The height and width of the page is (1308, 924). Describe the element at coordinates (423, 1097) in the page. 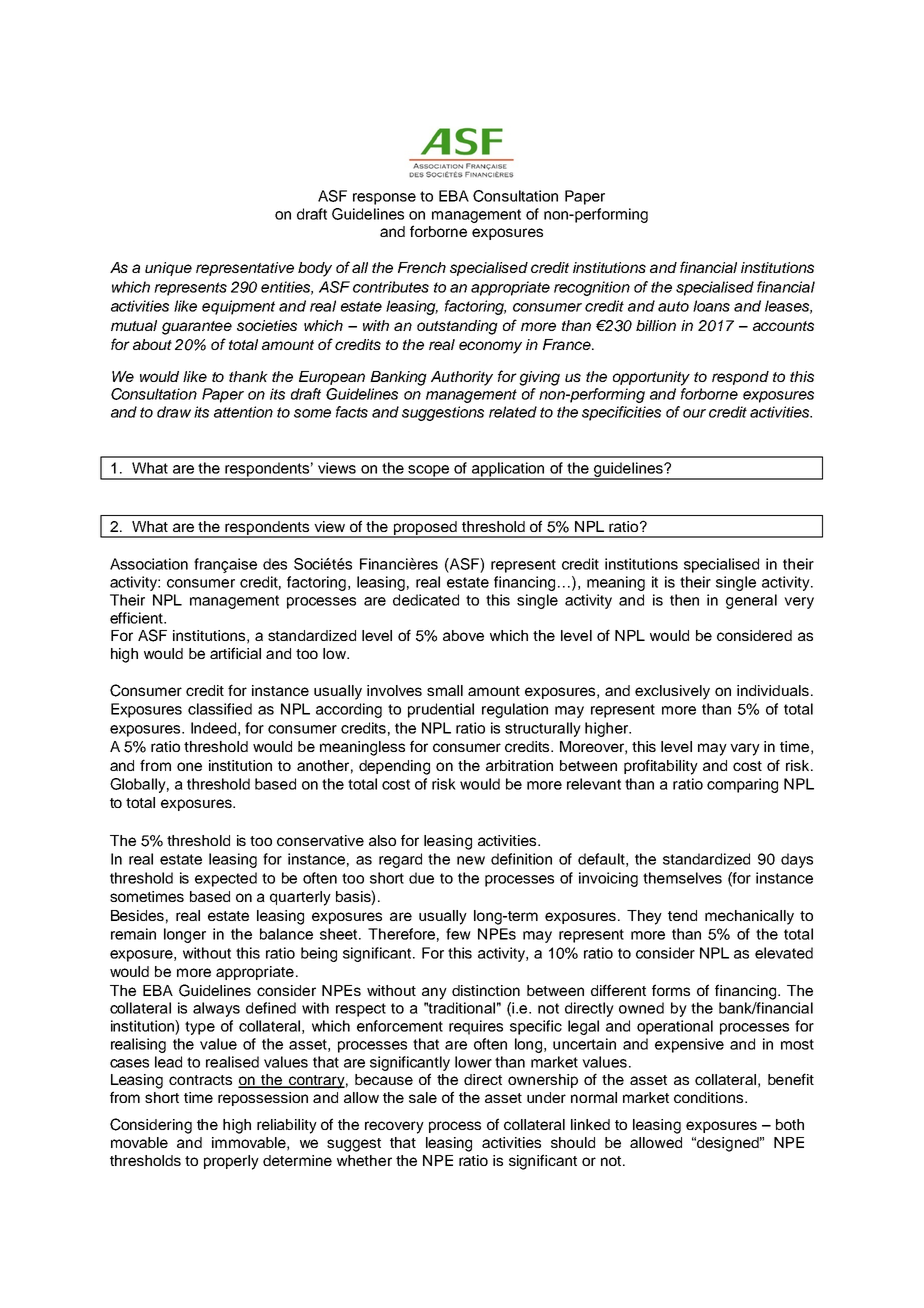

I see `sale` at that location.
